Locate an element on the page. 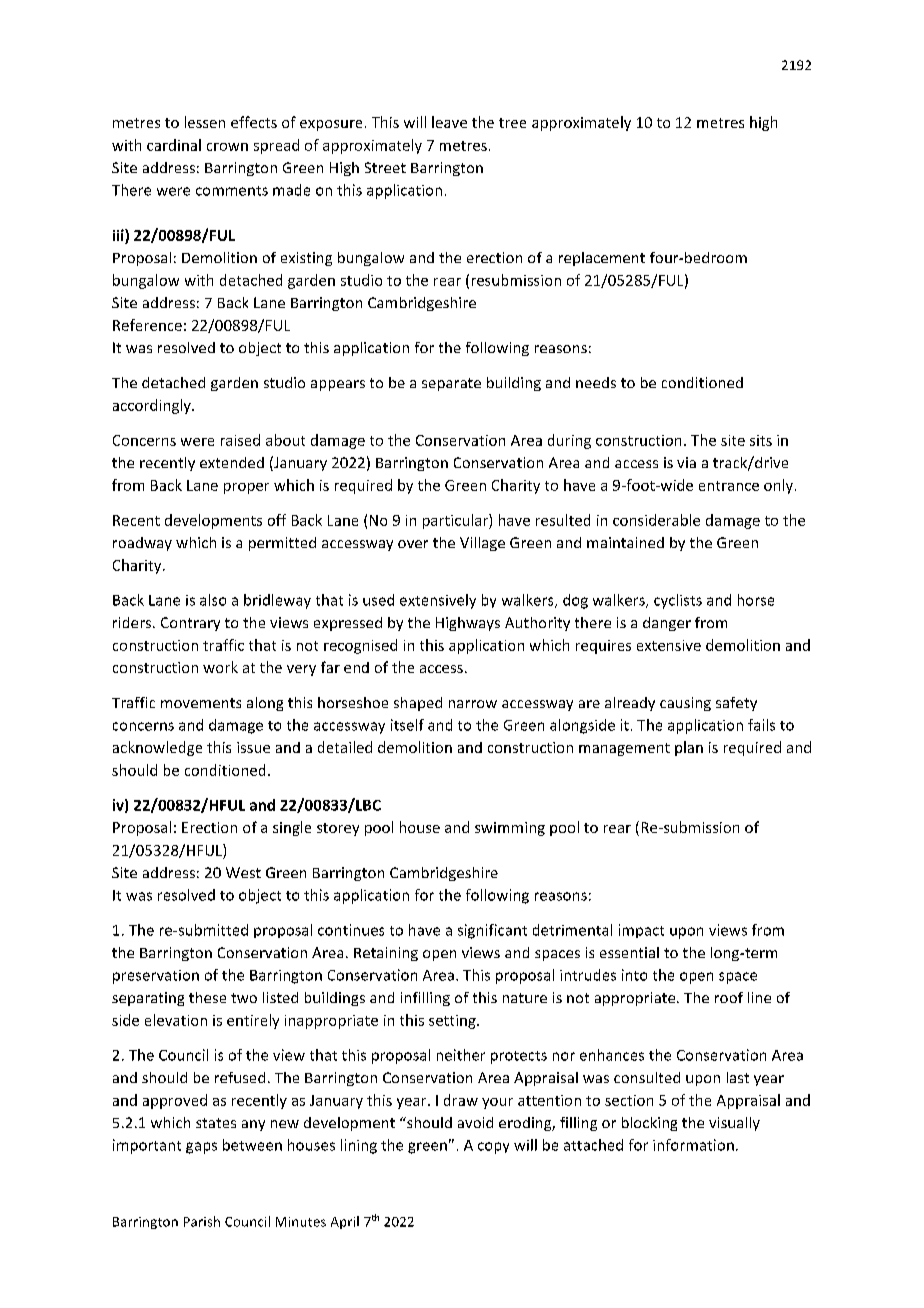  cardinal is located at coordinates (174, 145).
